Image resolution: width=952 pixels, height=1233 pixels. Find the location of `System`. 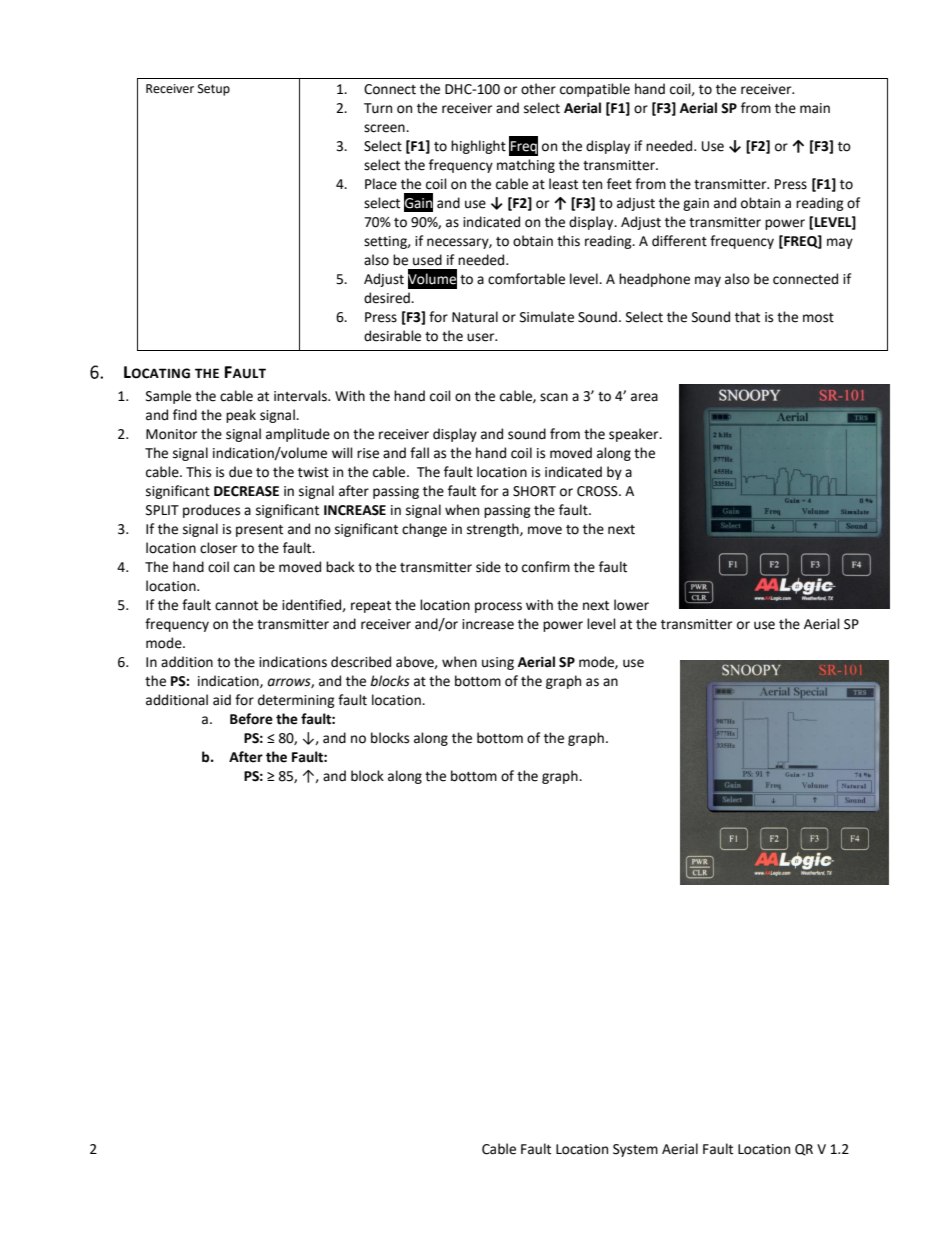

System is located at coordinates (635, 1150).
